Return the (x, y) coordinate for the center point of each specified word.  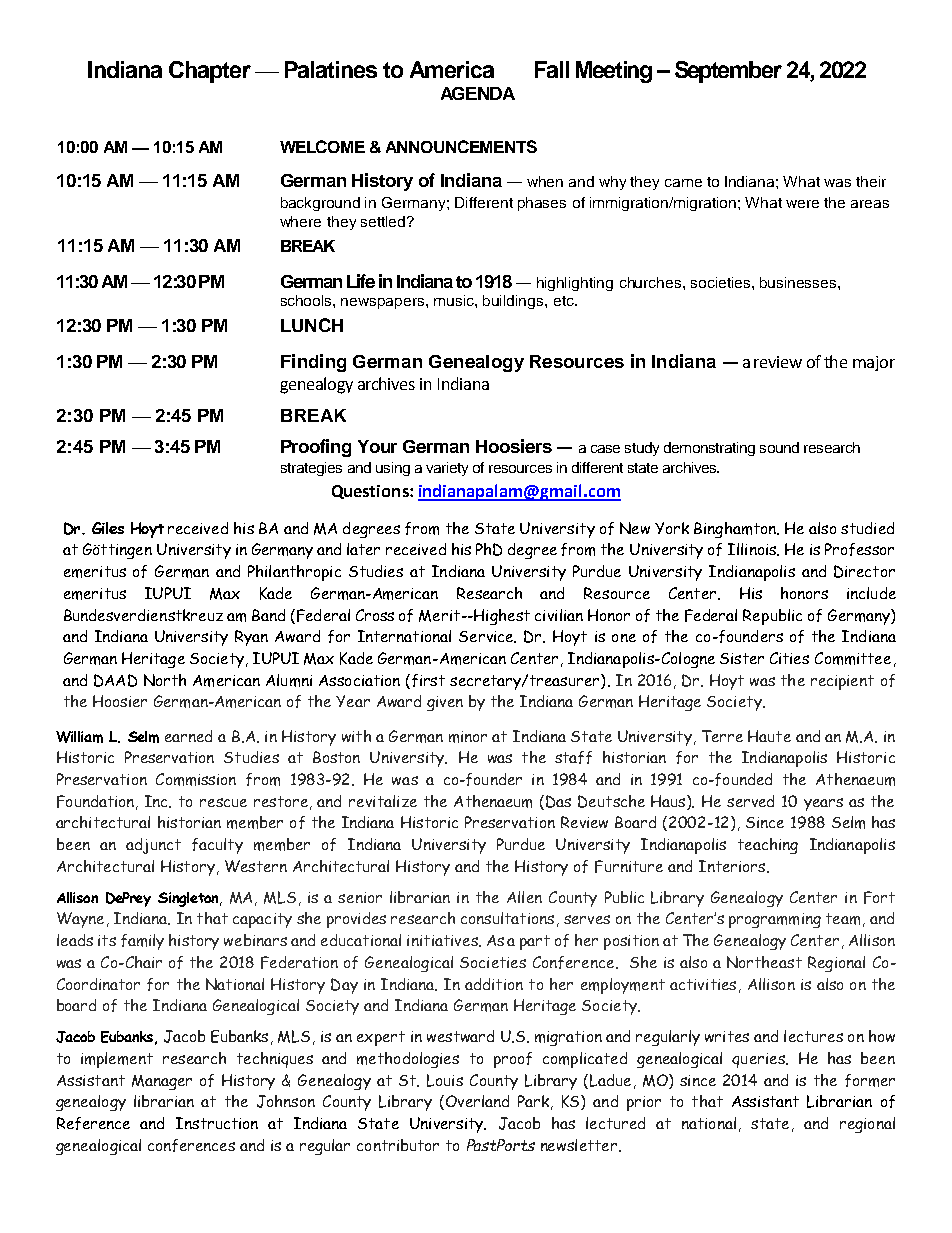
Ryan (251, 638)
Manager (162, 1082)
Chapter (210, 72)
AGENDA (478, 93)
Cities (789, 658)
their (871, 181)
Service (487, 637)
